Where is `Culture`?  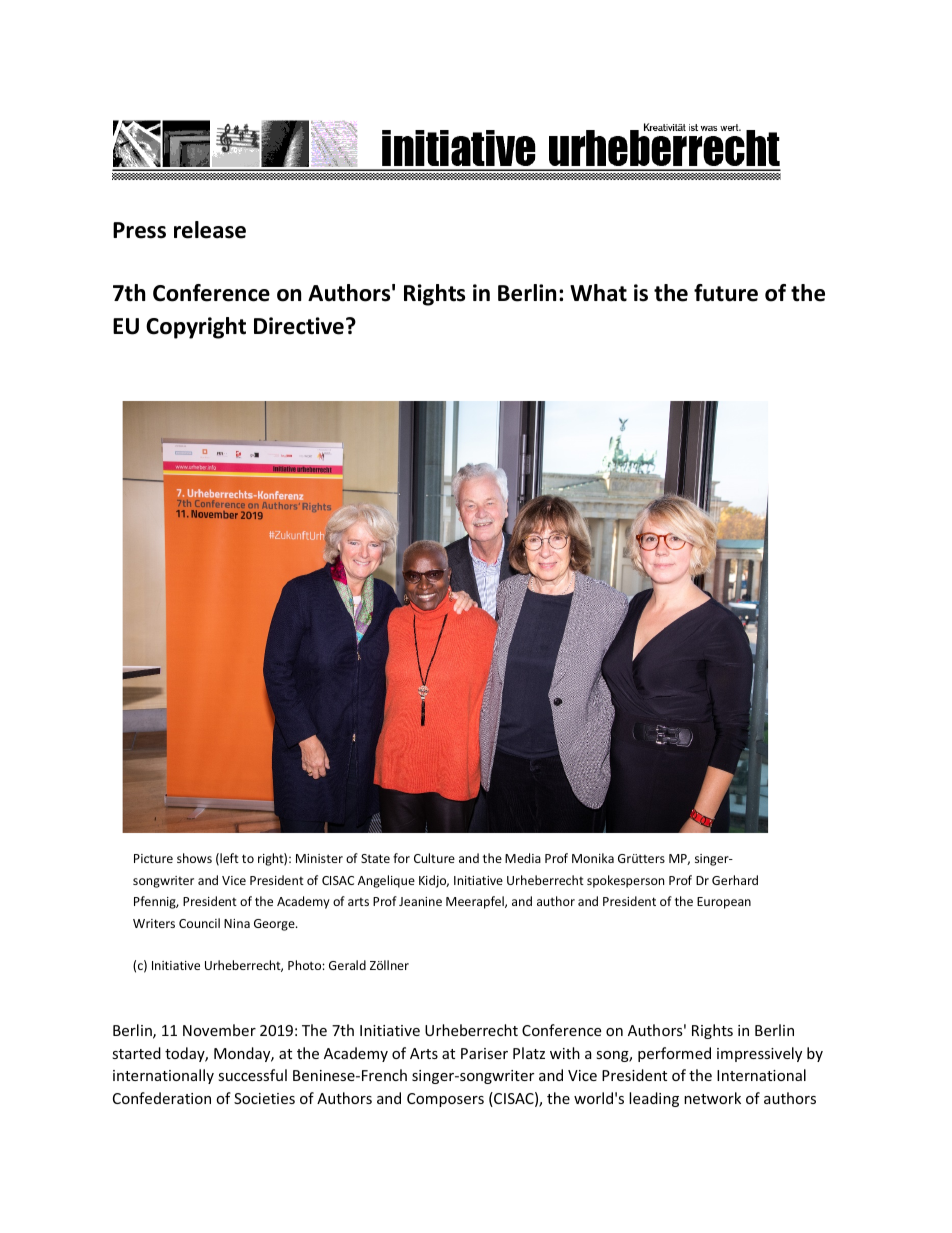
Culture is located at coordinates (434, 858).
